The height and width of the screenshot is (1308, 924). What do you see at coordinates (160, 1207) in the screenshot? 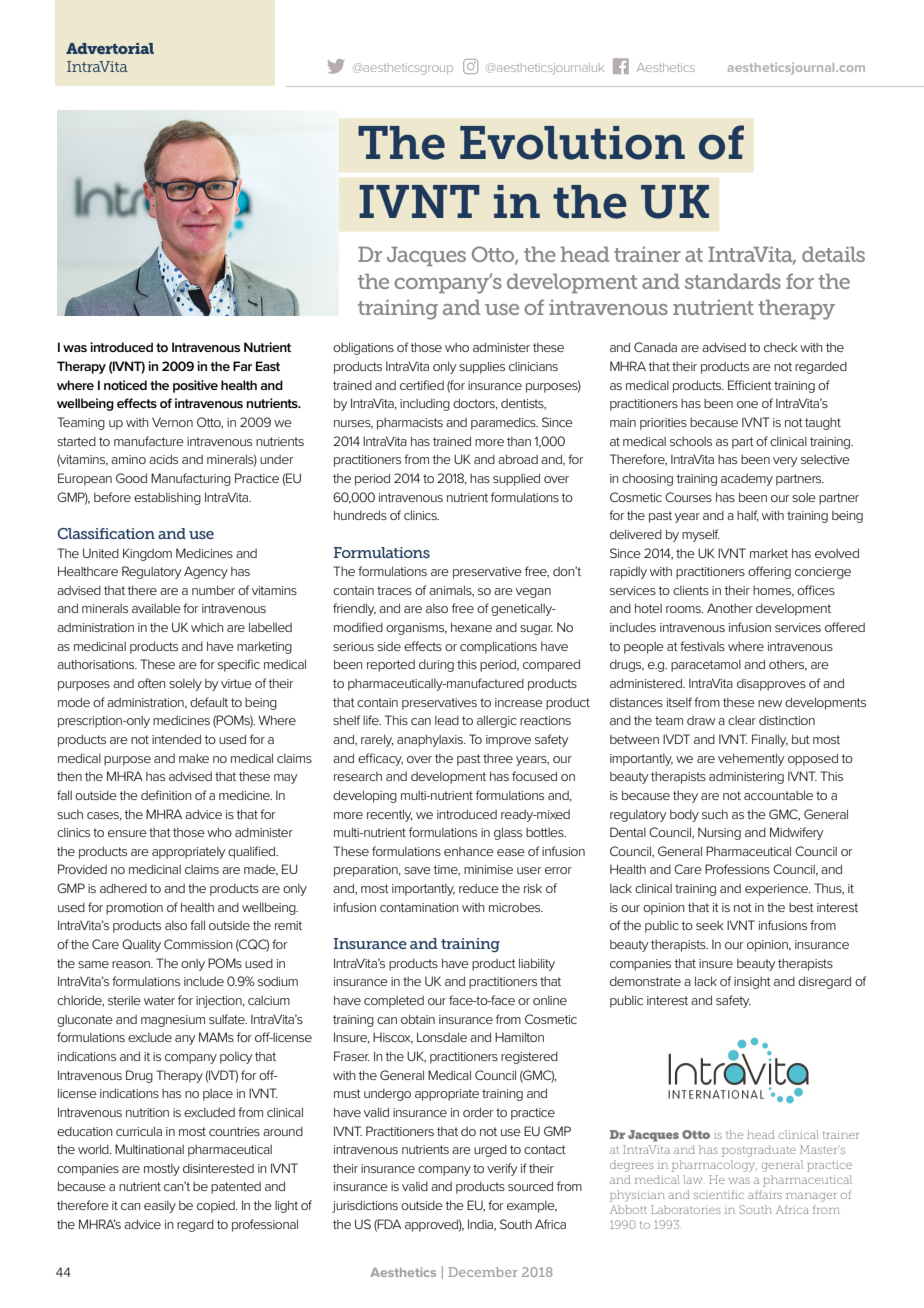
I see `easily` at bounding box center [160, 1207].
